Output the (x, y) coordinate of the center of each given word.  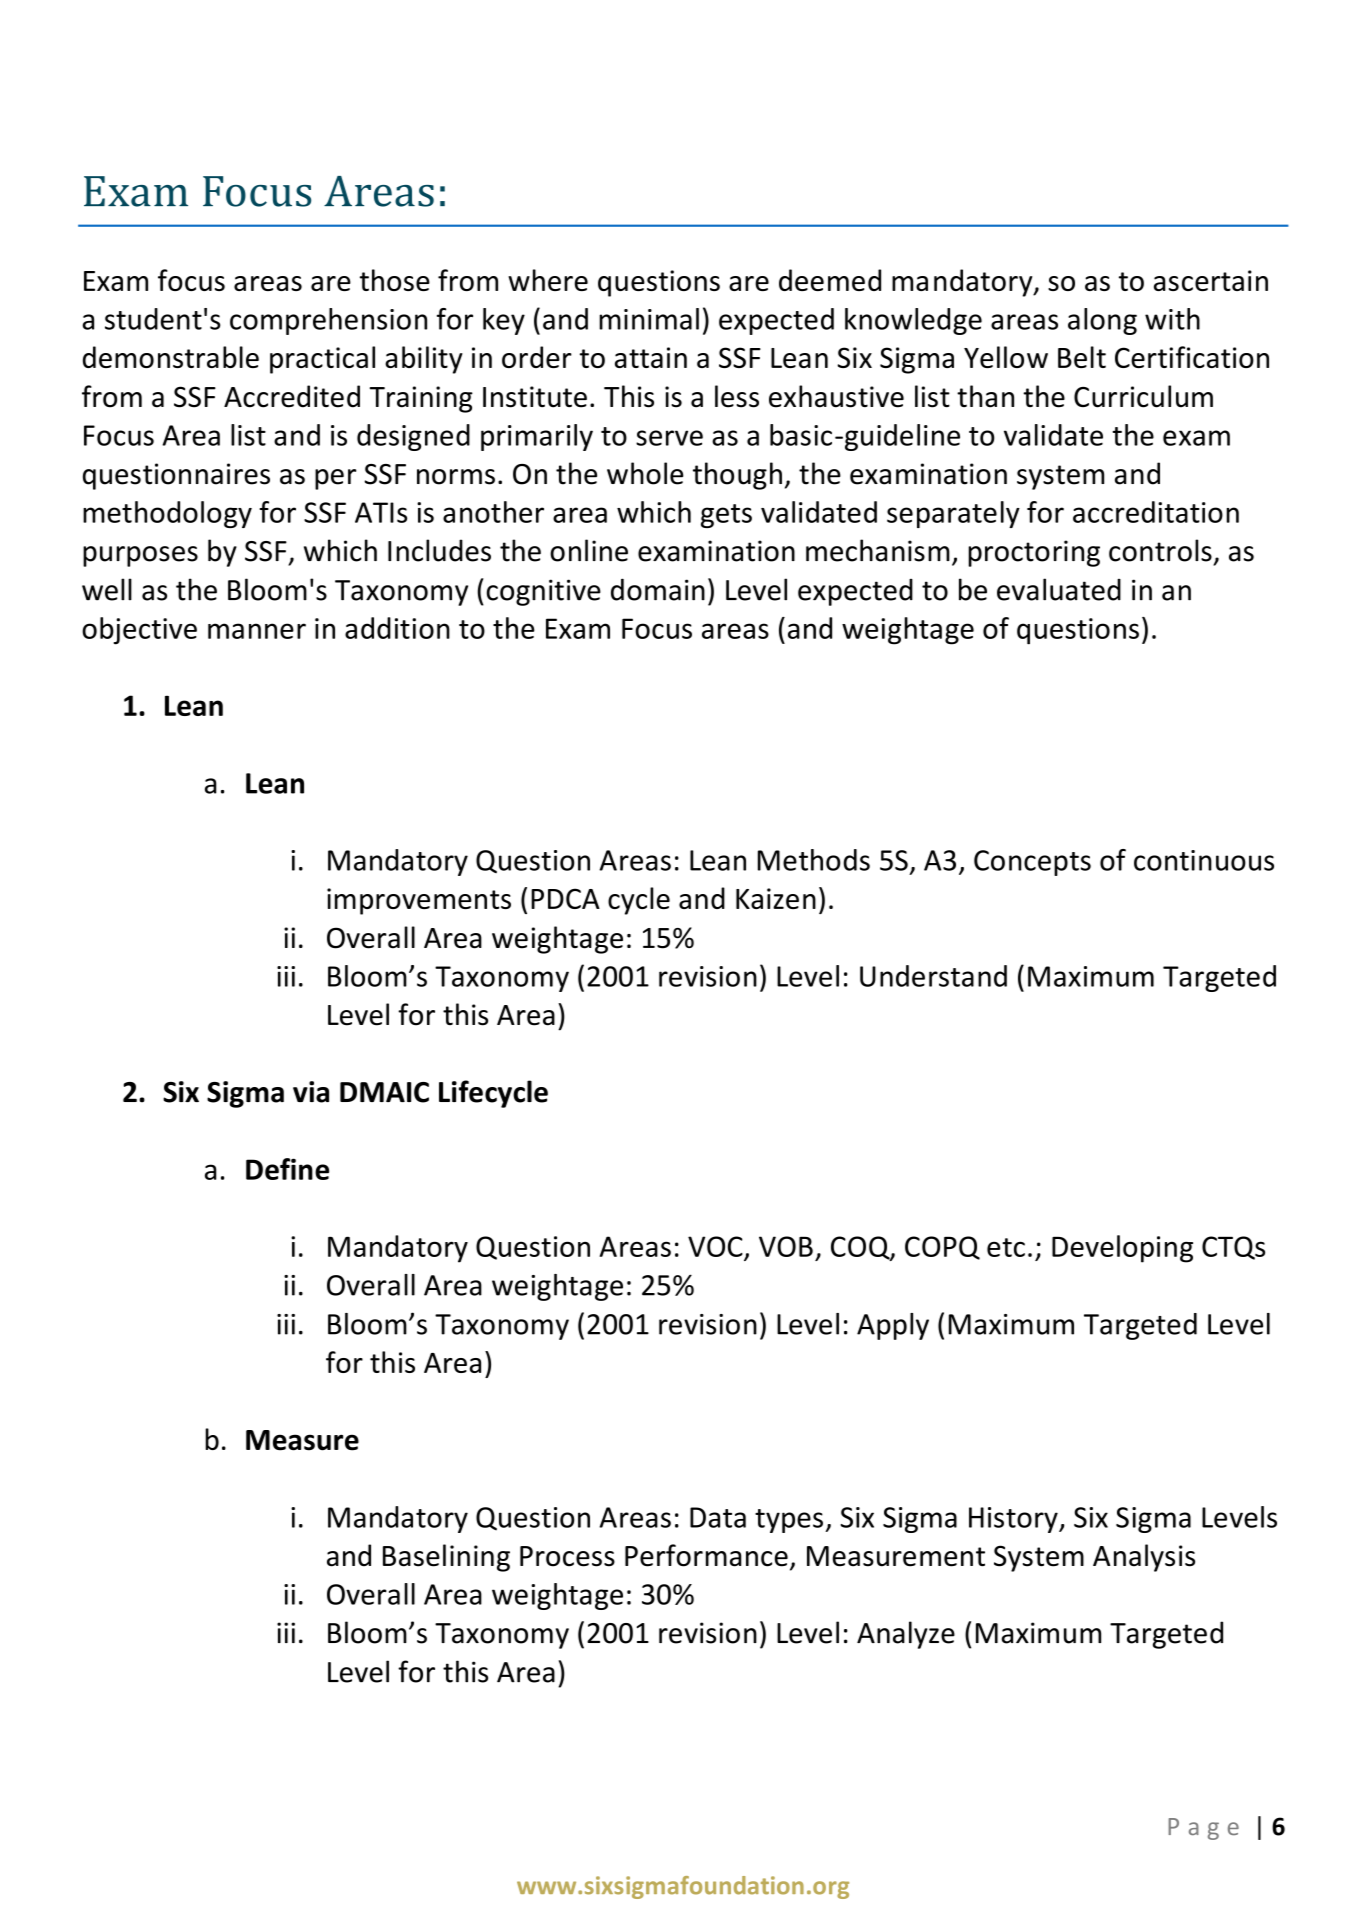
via (311, 1092)
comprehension (328, 321)
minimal (649, 319)
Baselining (446, 1558)
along (1102, 321)
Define (287, 1169)
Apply (893, 1326)
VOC (715, 1246)
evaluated (1059, 589)
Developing (1122, 1249)
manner (257, 631)
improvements (419, 901)
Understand (933, 976)
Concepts (1032, 863)
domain (658, 589)
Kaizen (776, 898)
